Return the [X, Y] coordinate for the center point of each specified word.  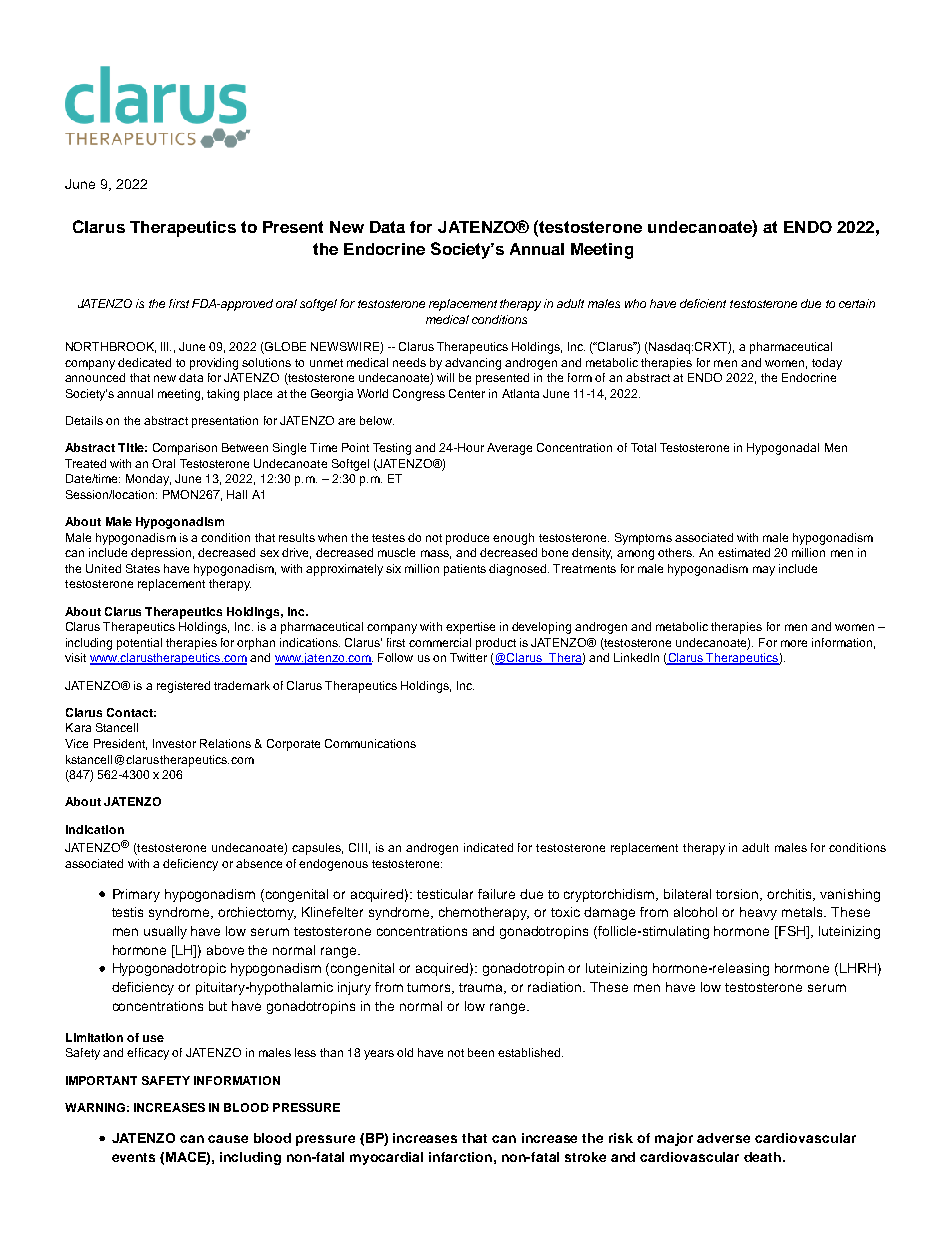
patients [465, 570]
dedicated [144, 362]
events [133, 1157]
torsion [738, 895]
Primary [136, 895]
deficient [703, 303]
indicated [488, 847]
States [143, 568]
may [764, 571]
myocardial [386, 1158]
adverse [723, 1138]
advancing [473, 364]
